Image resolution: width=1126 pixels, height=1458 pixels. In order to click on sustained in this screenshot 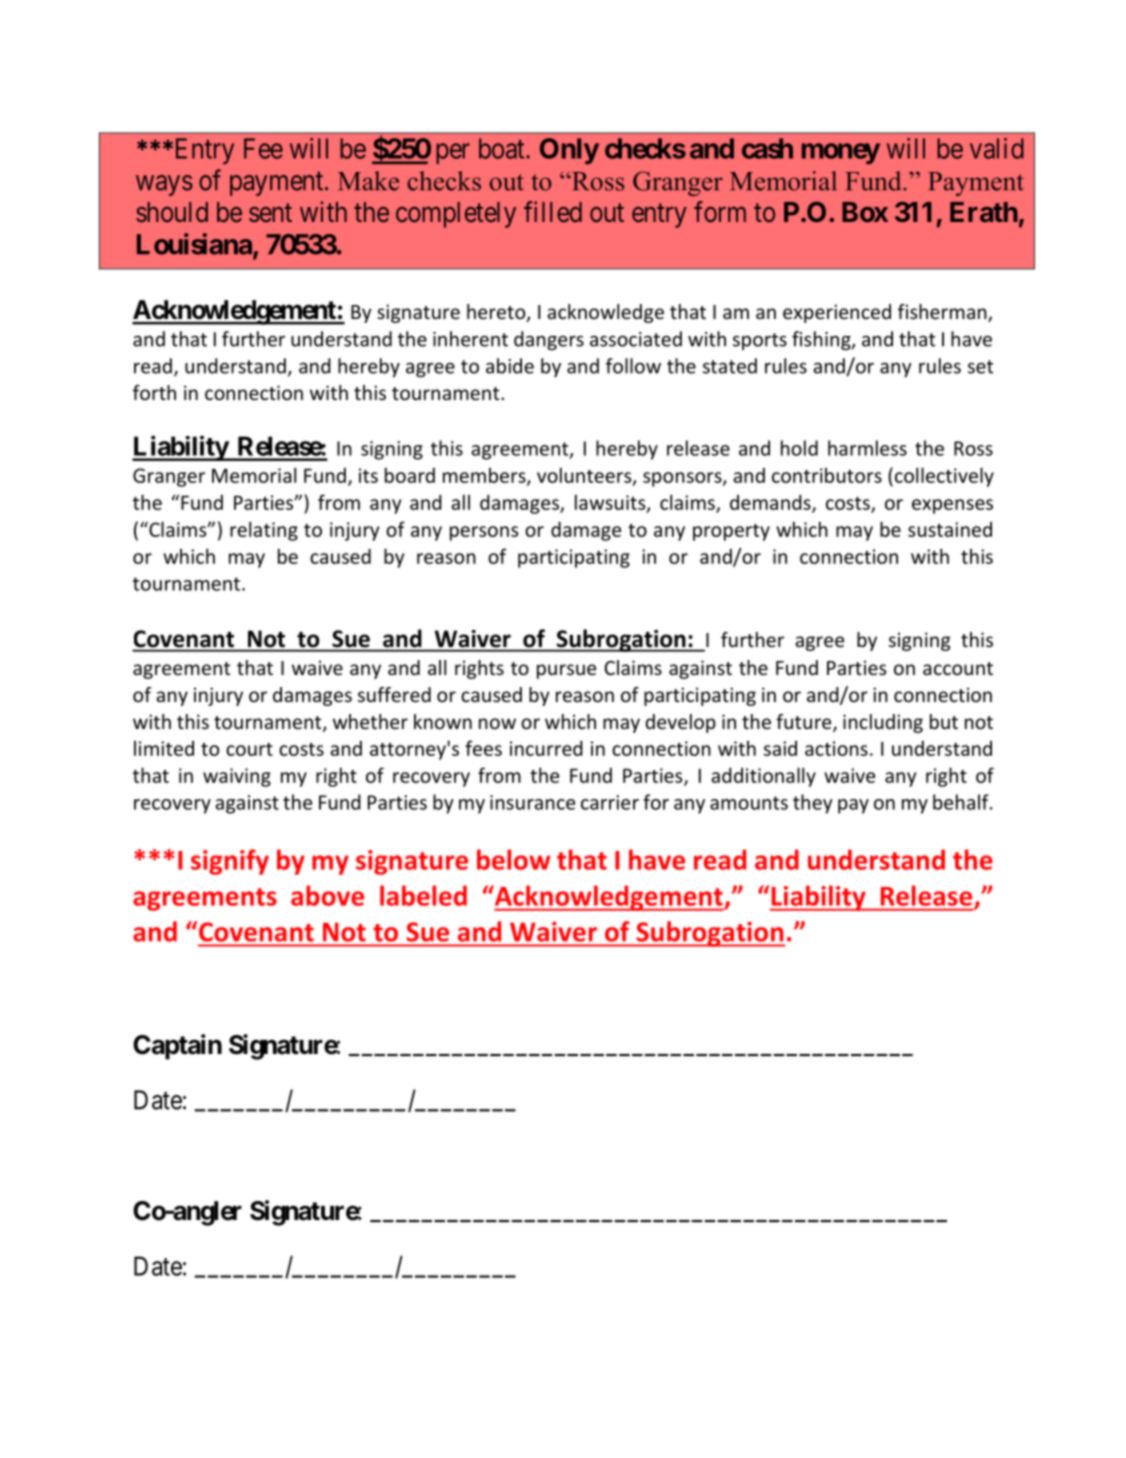, I will do `click(950, 529)`.
